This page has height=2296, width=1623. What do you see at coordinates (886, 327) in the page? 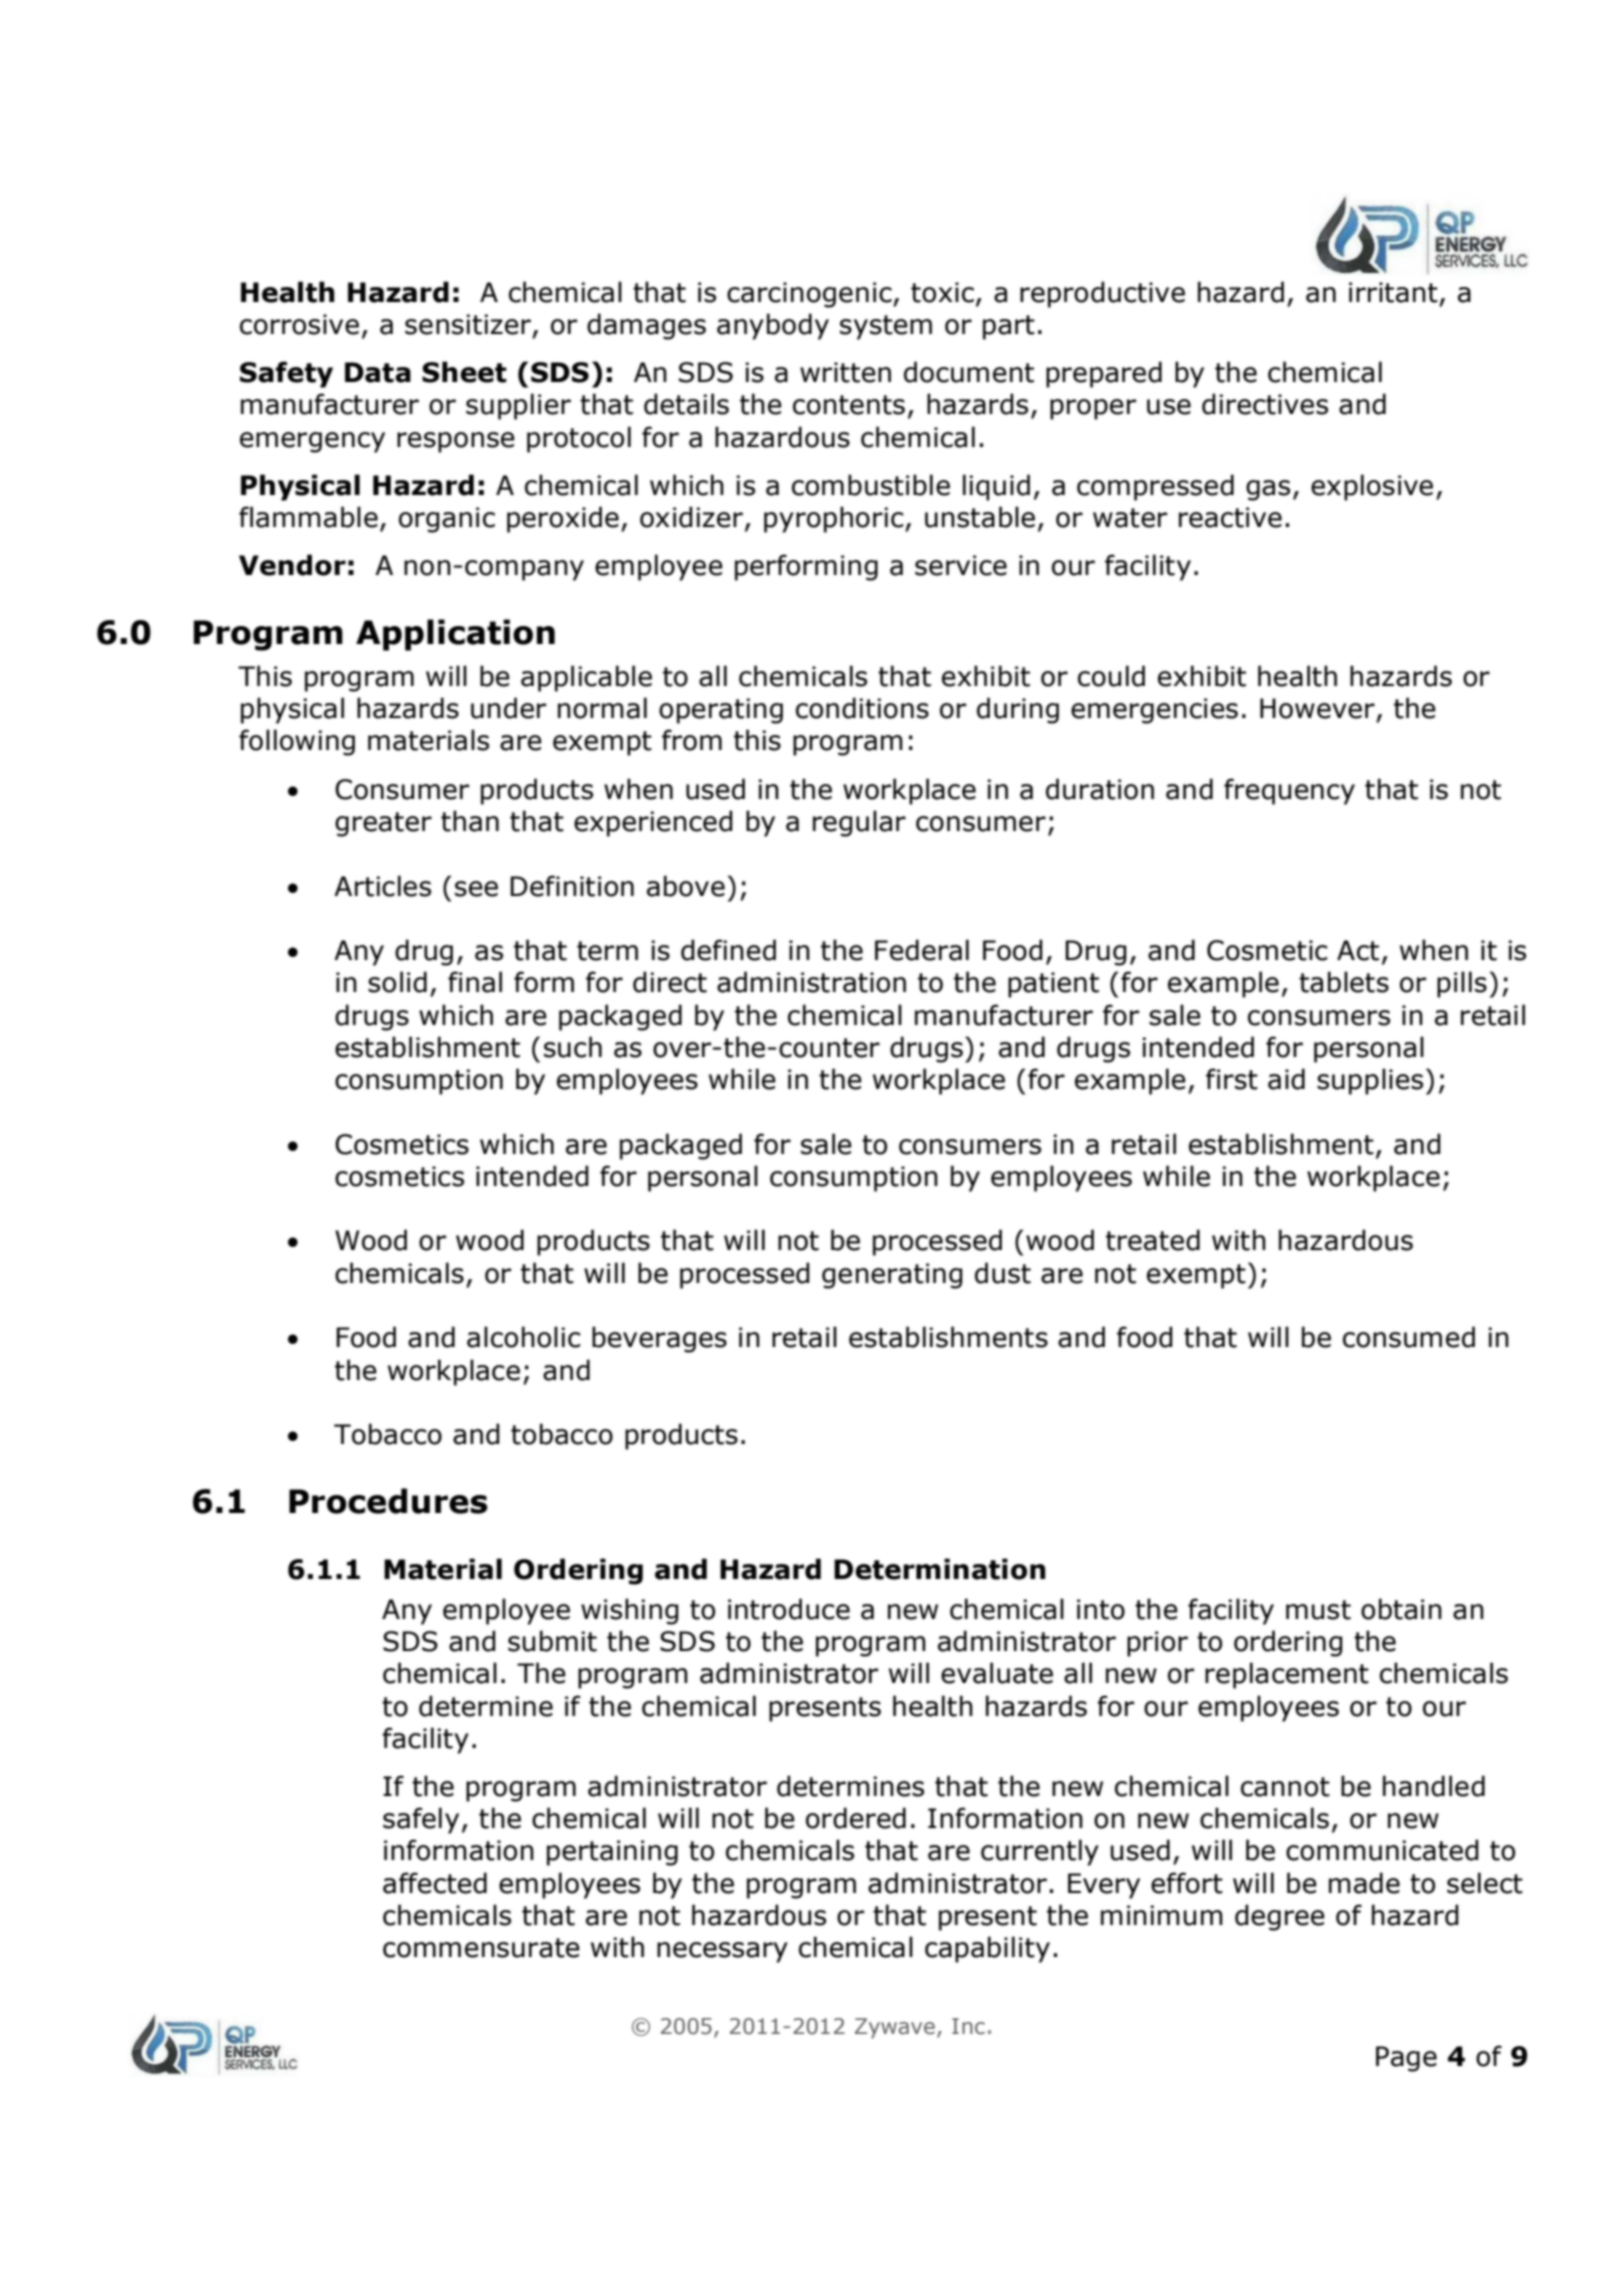
I see `system` at bounding box center [886, 327].
